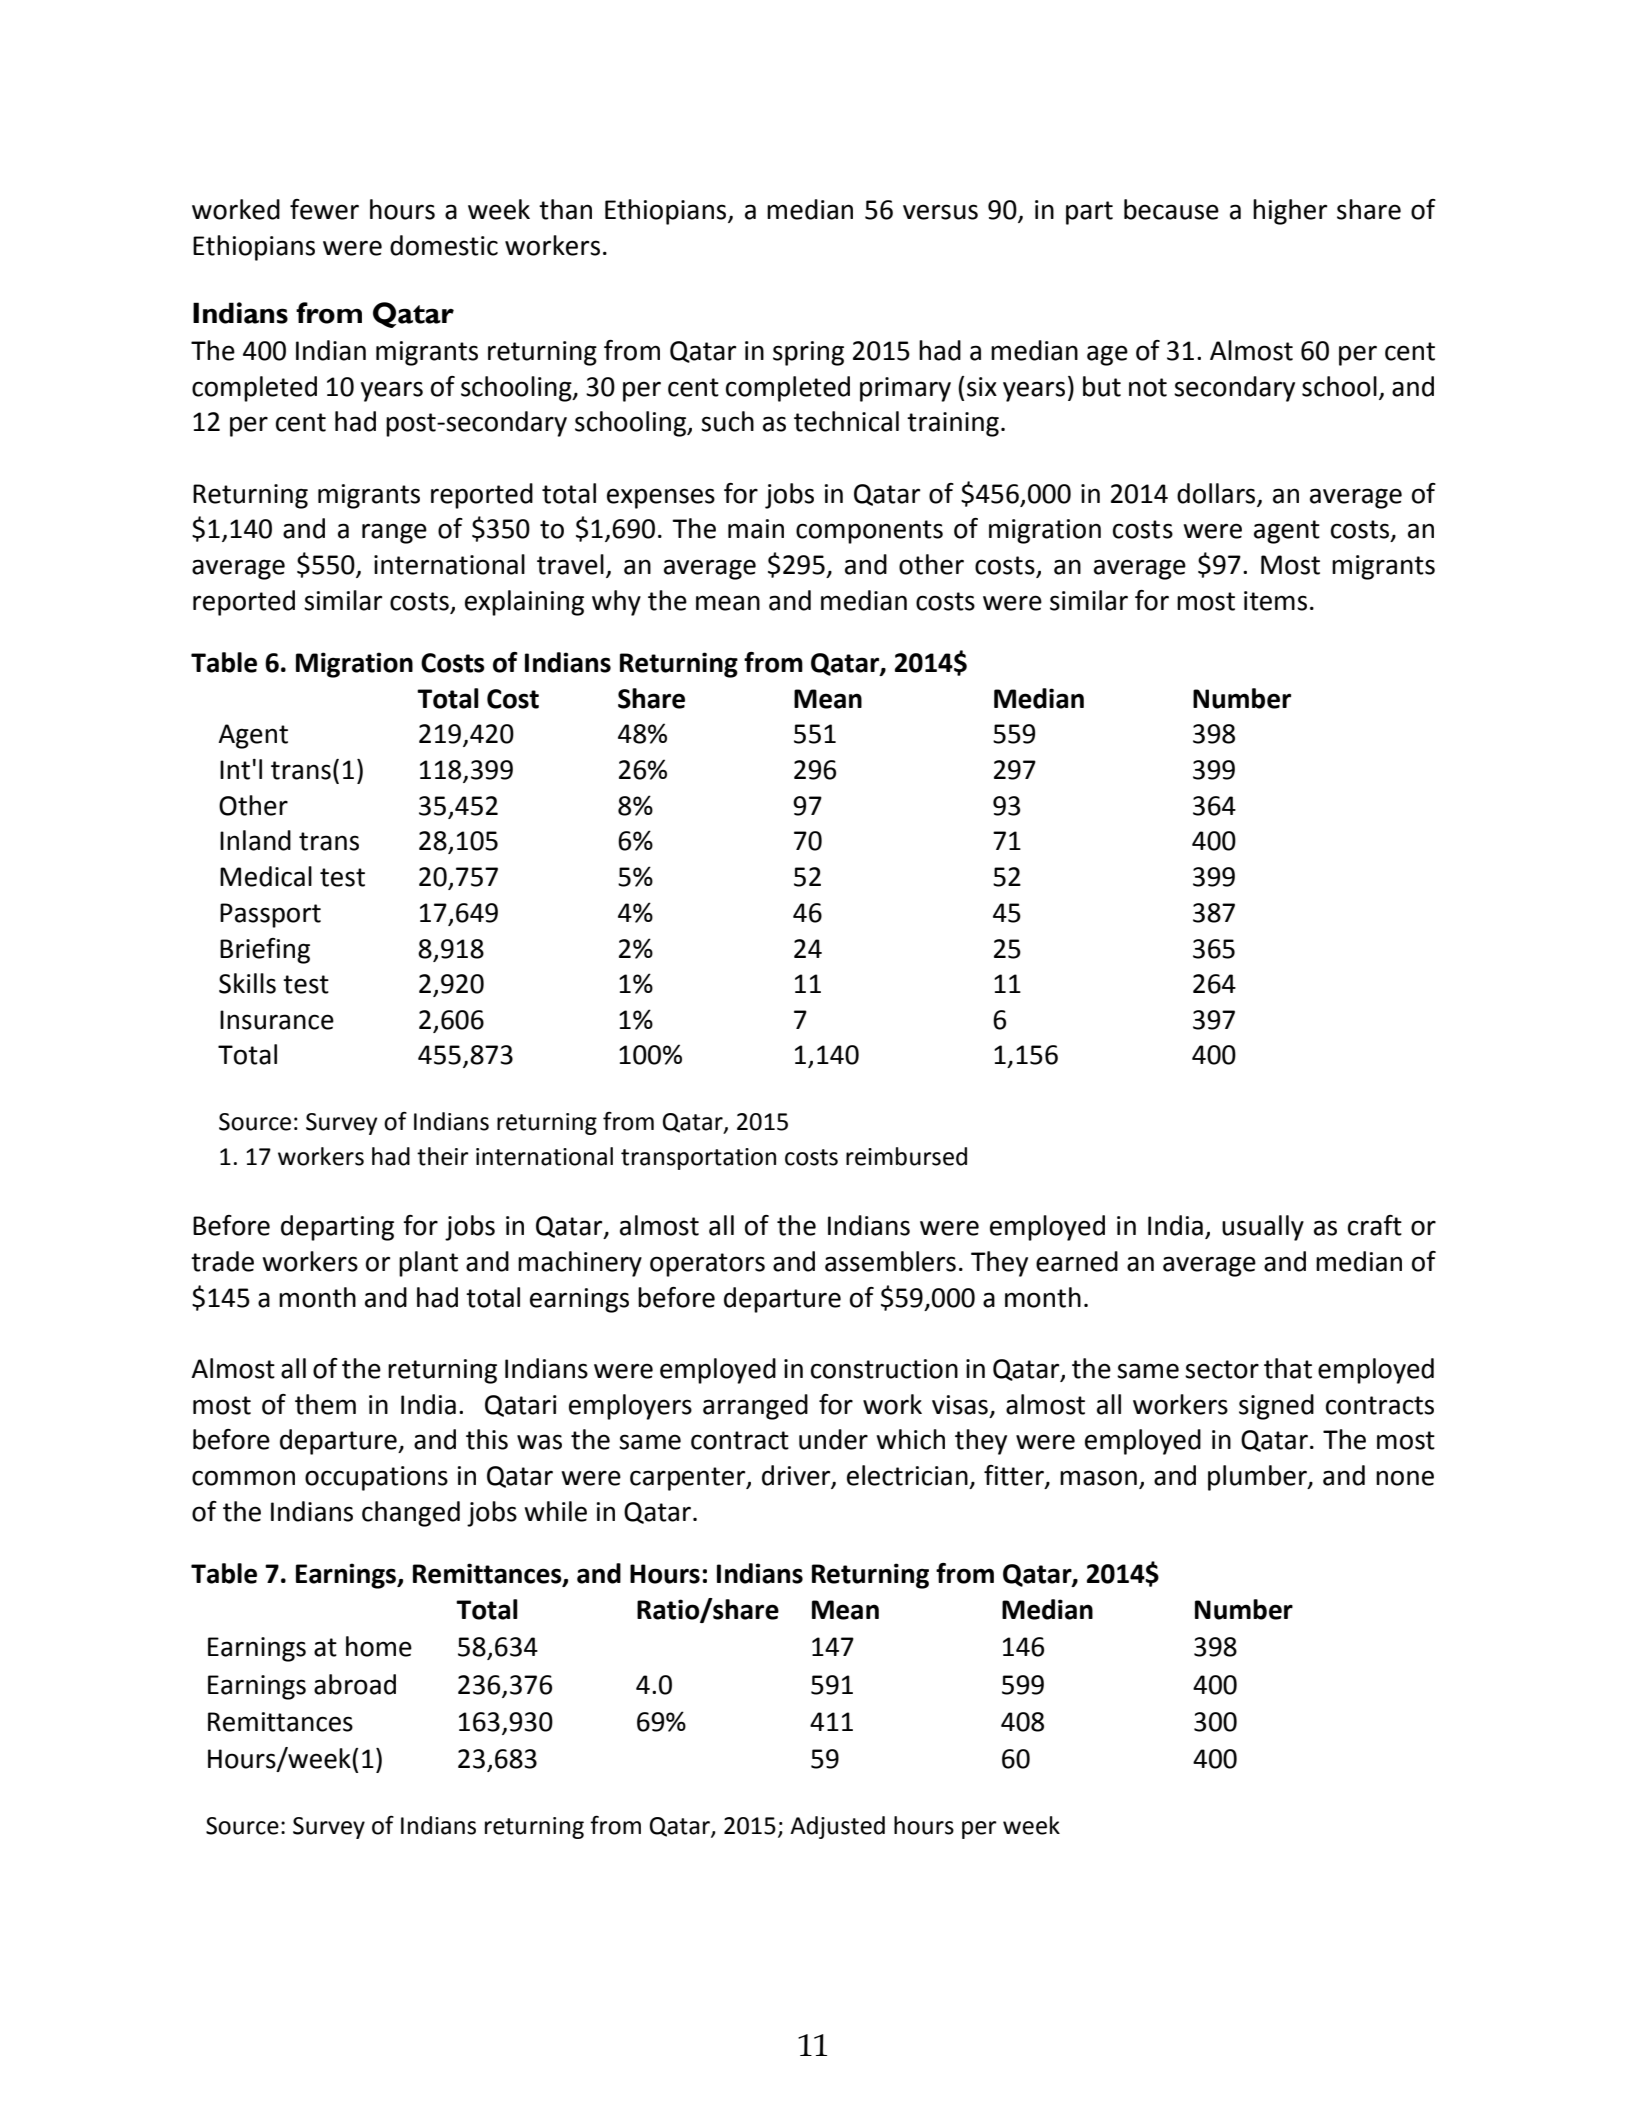 Image resolution: width=1627 pixels, height=2105 pixels. I want to click on explaining, so click(524, 603).
